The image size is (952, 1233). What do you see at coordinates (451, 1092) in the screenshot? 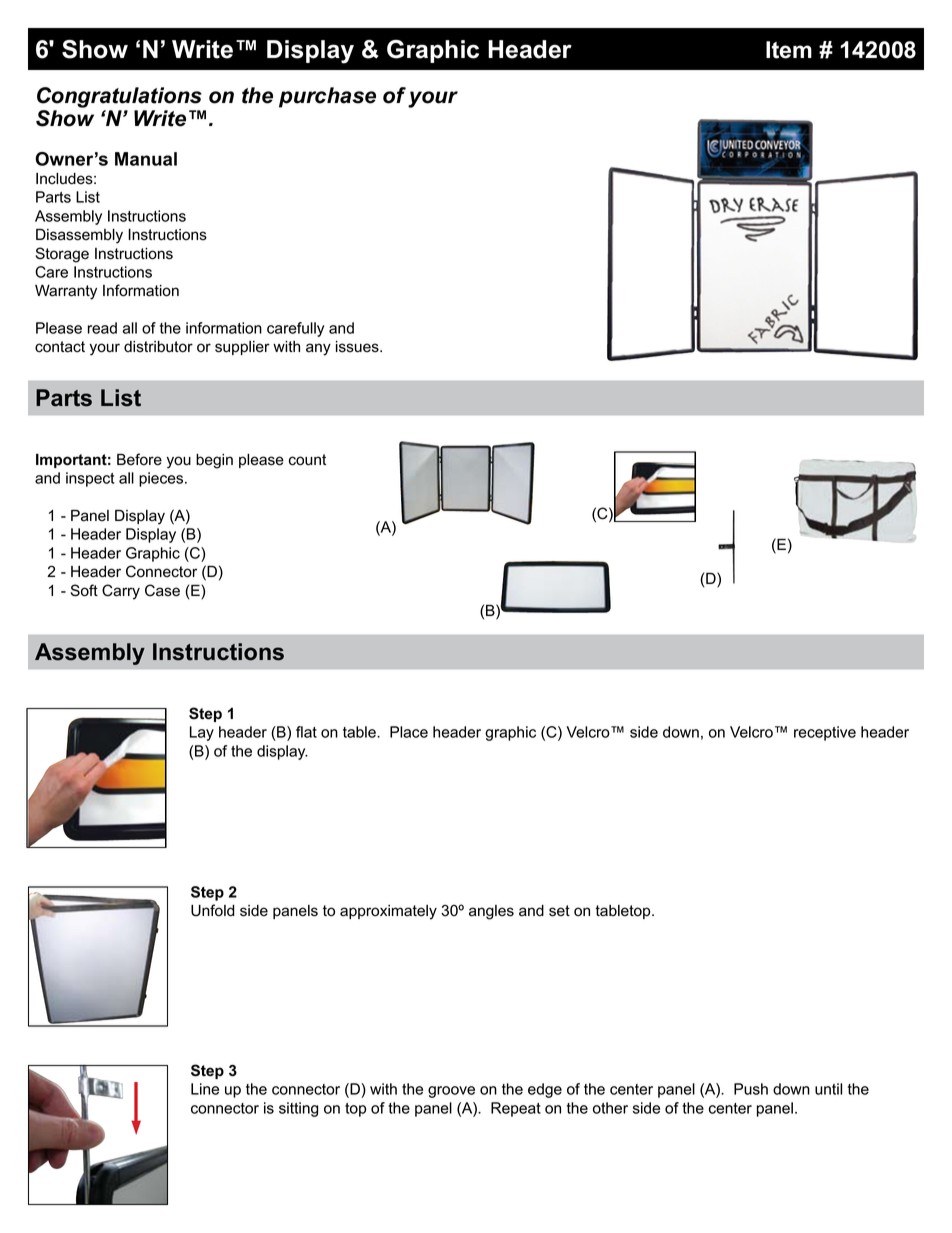
I see `groove` at bounding box center [451, 1092].
